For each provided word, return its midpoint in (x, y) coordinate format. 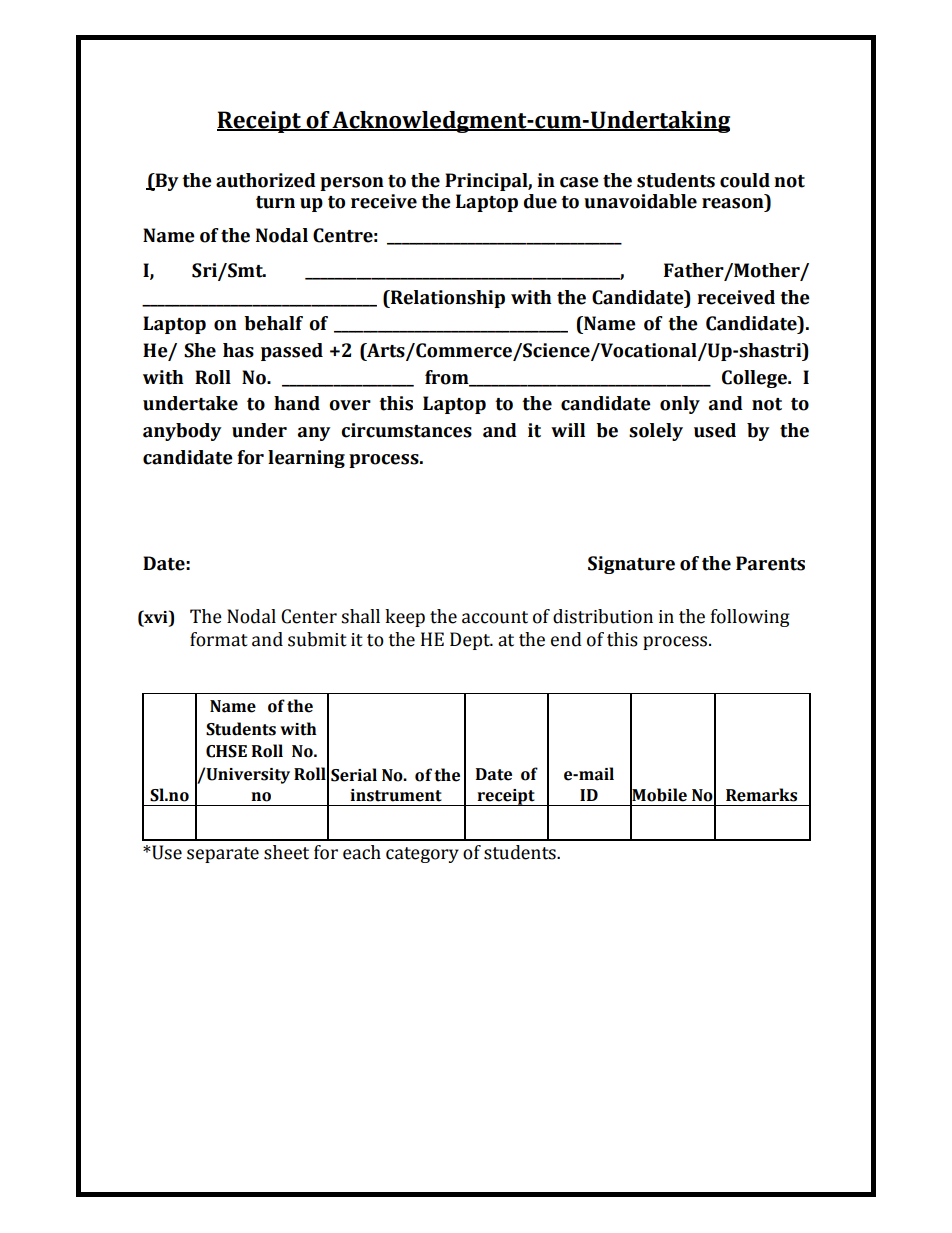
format (219, 639)
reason (733, 203)
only (680, 405)
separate (223, 855)
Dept (471, 641)
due (540, 201)
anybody (182, 432)
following (750, 618)
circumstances (406, 430)
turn (275, 202)
